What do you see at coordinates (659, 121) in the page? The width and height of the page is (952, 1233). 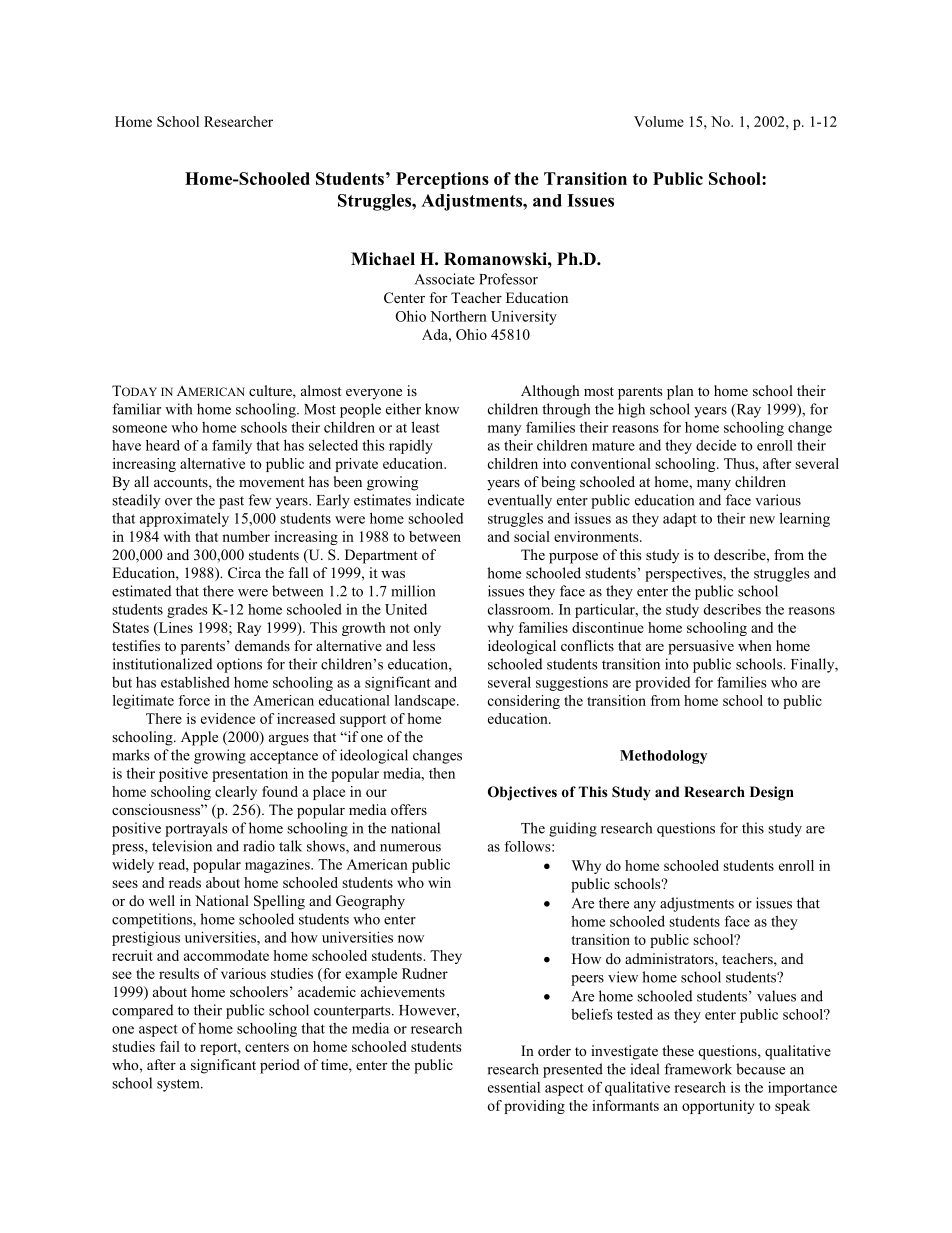 I see `Volume` at bounding box center [659, 121].
